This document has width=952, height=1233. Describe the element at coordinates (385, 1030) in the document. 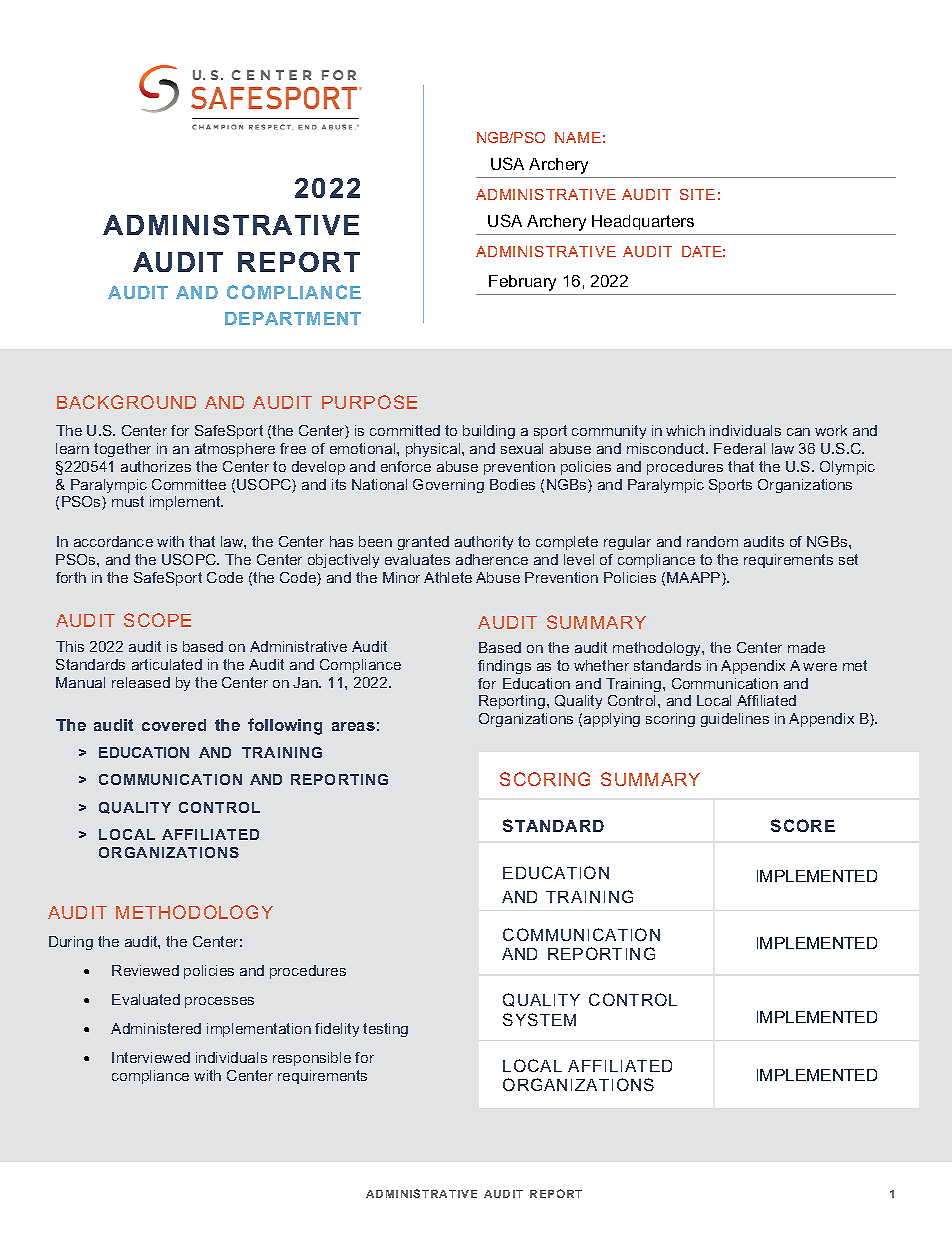

I see `testing` at that location.
